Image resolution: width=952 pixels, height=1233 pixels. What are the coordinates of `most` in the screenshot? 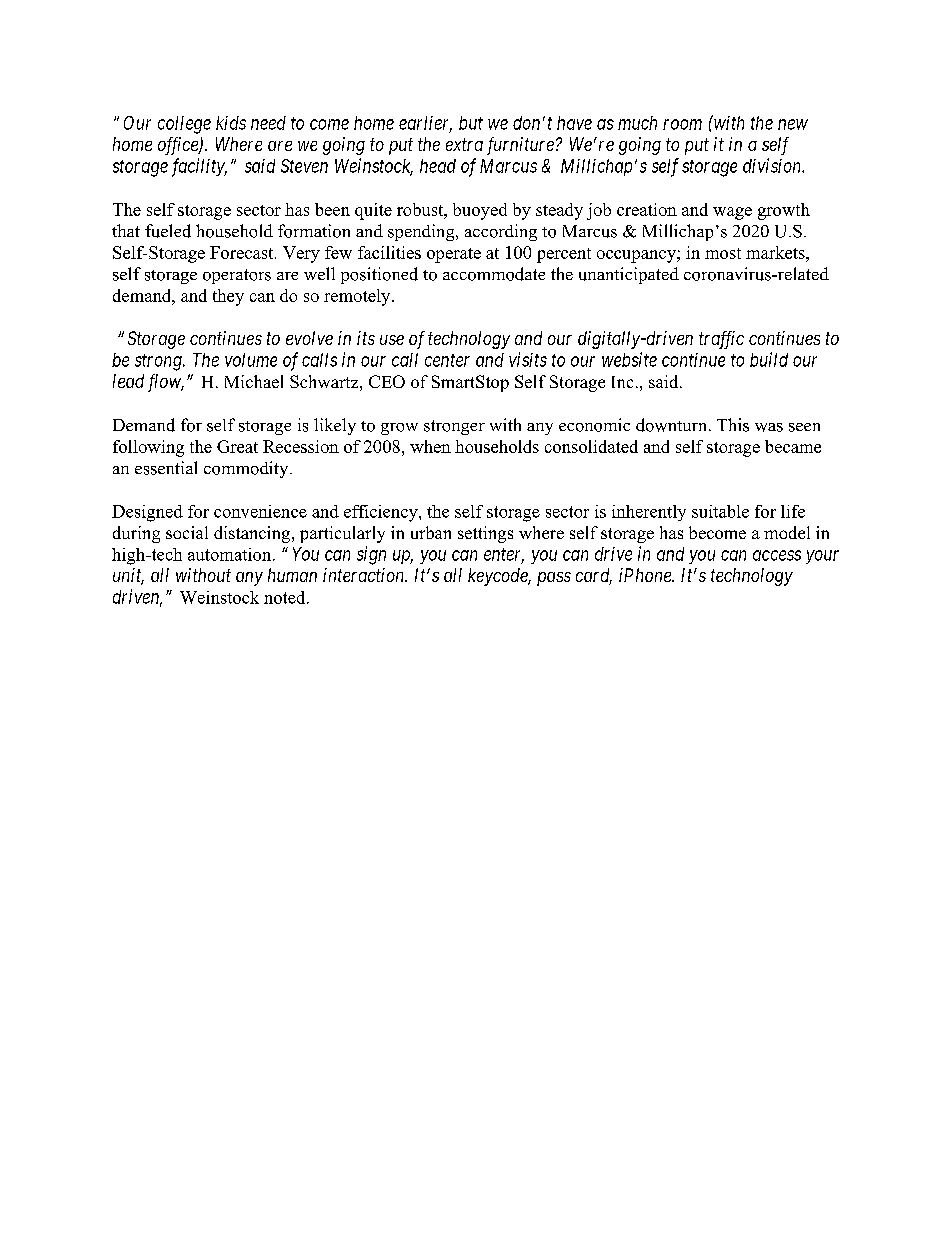 It's located at (723, 253).
